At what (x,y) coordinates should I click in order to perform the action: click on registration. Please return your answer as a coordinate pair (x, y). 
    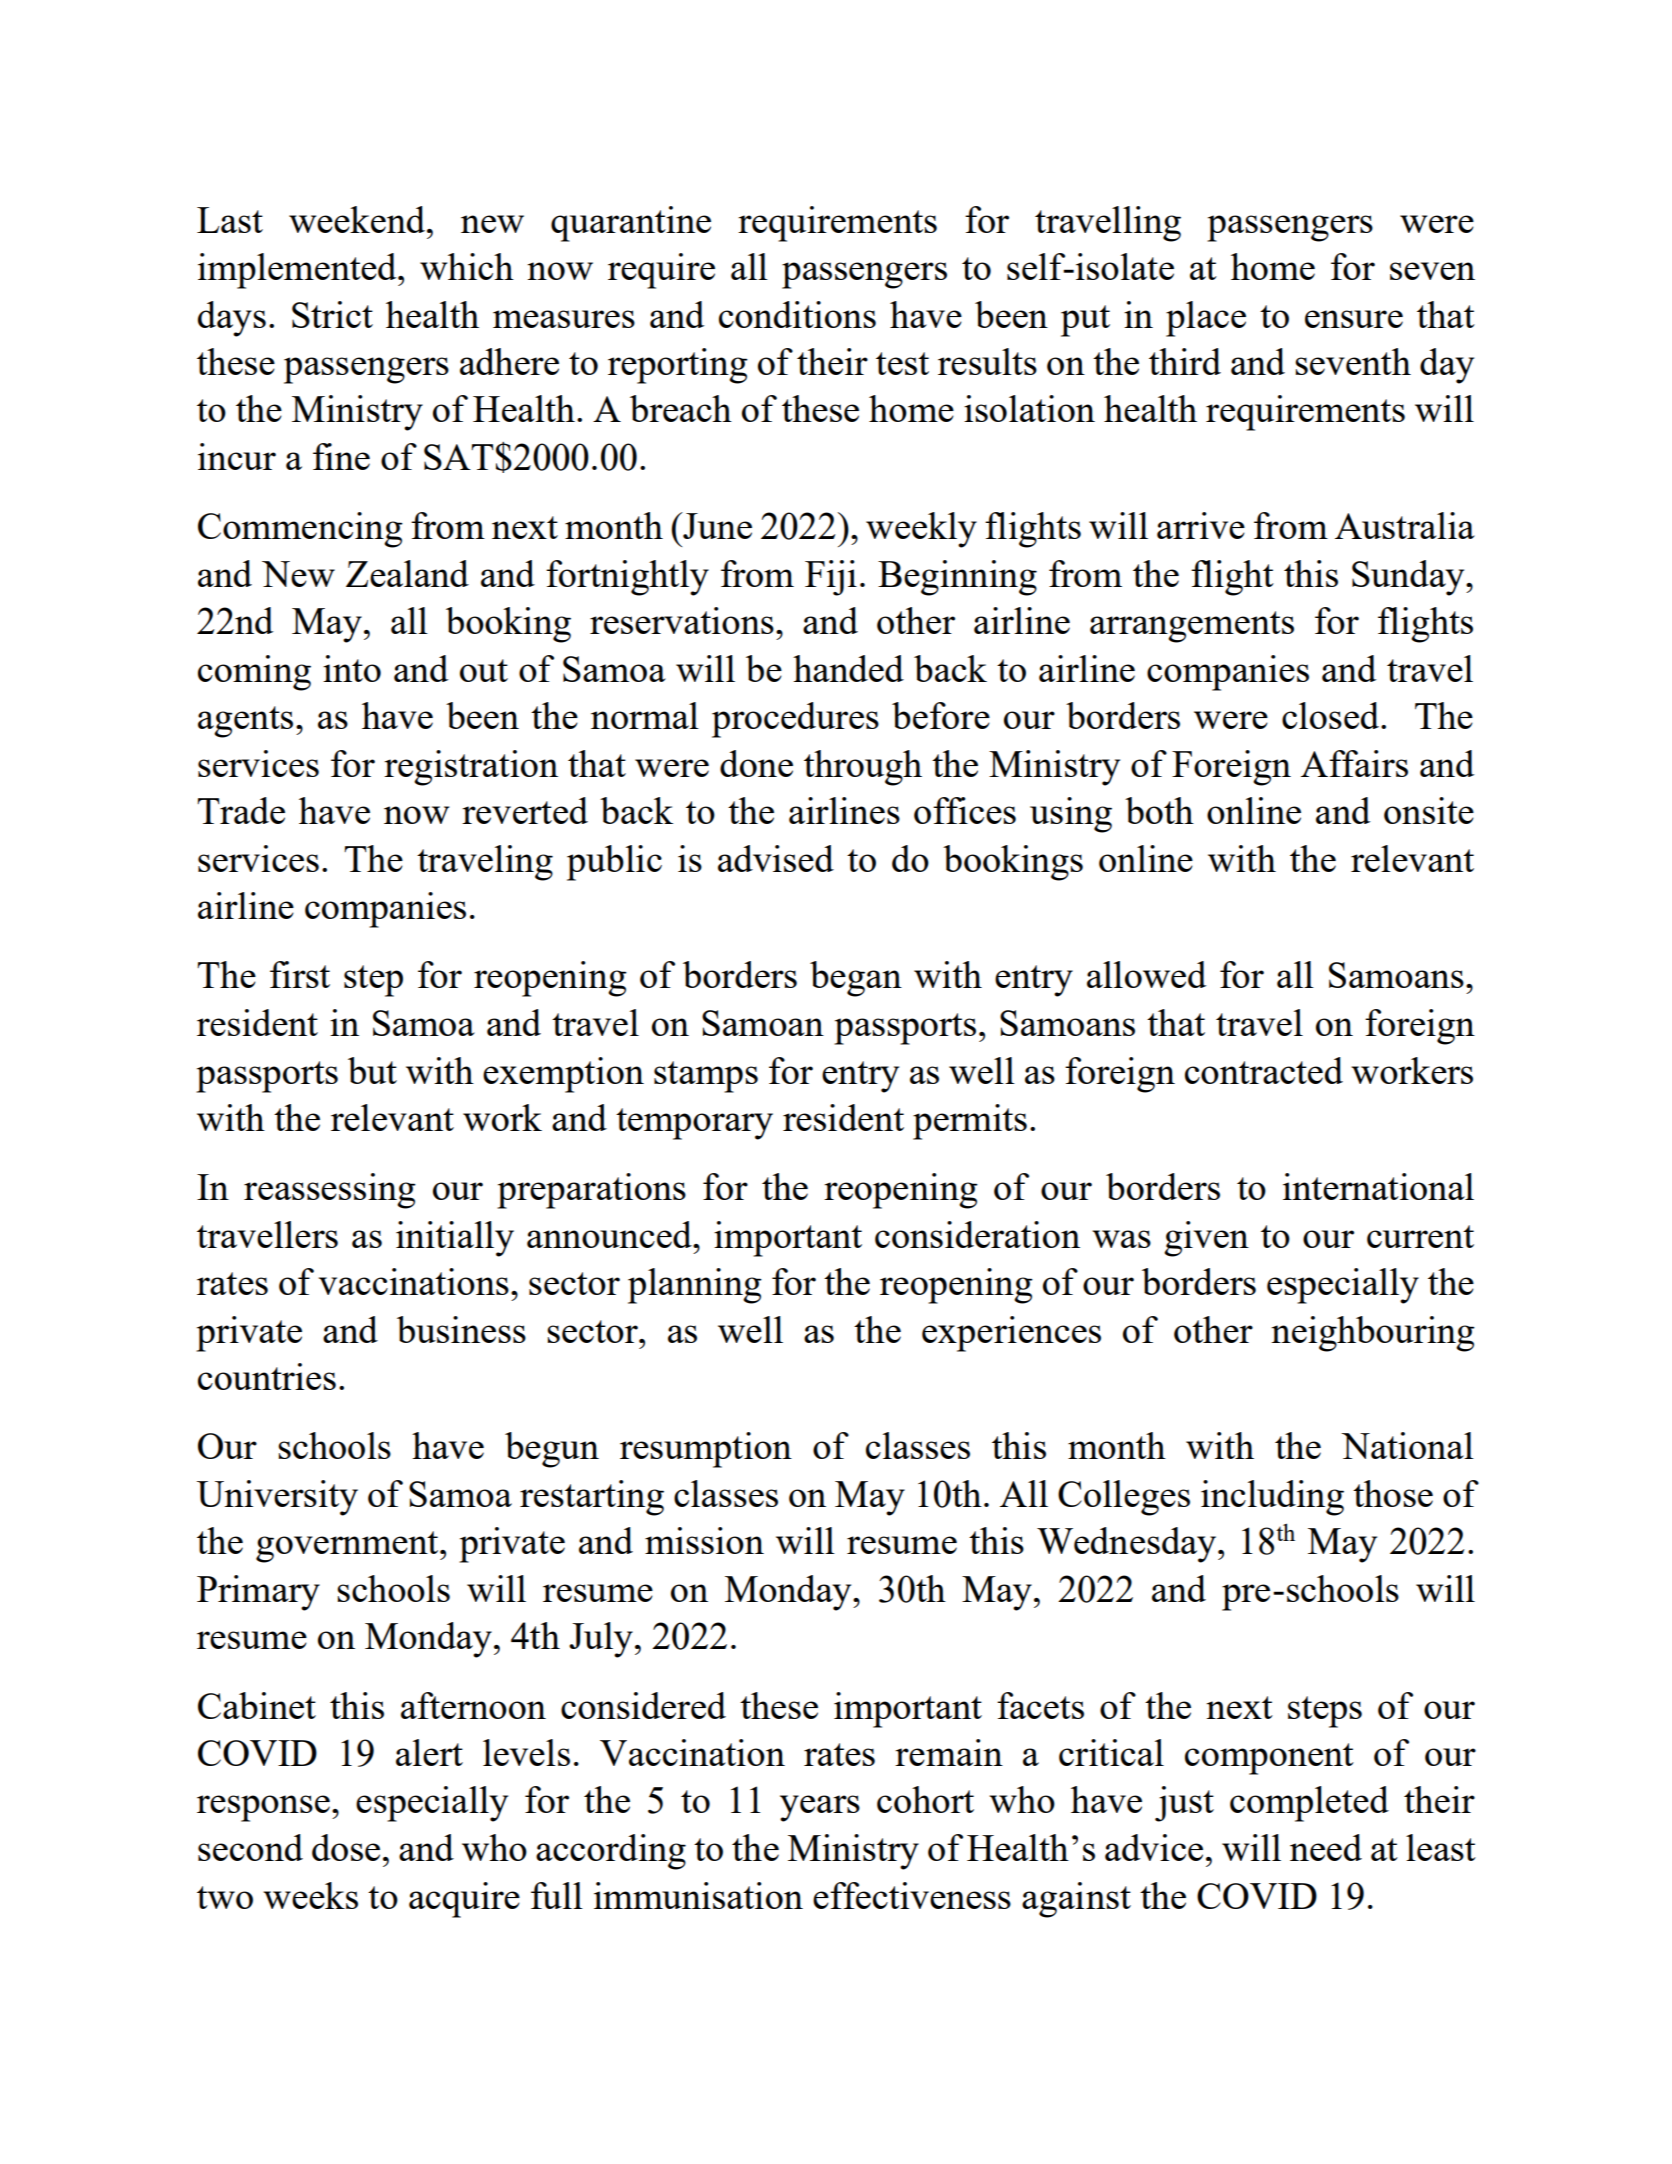
    Looking at the image, I should click on (471, 768).
